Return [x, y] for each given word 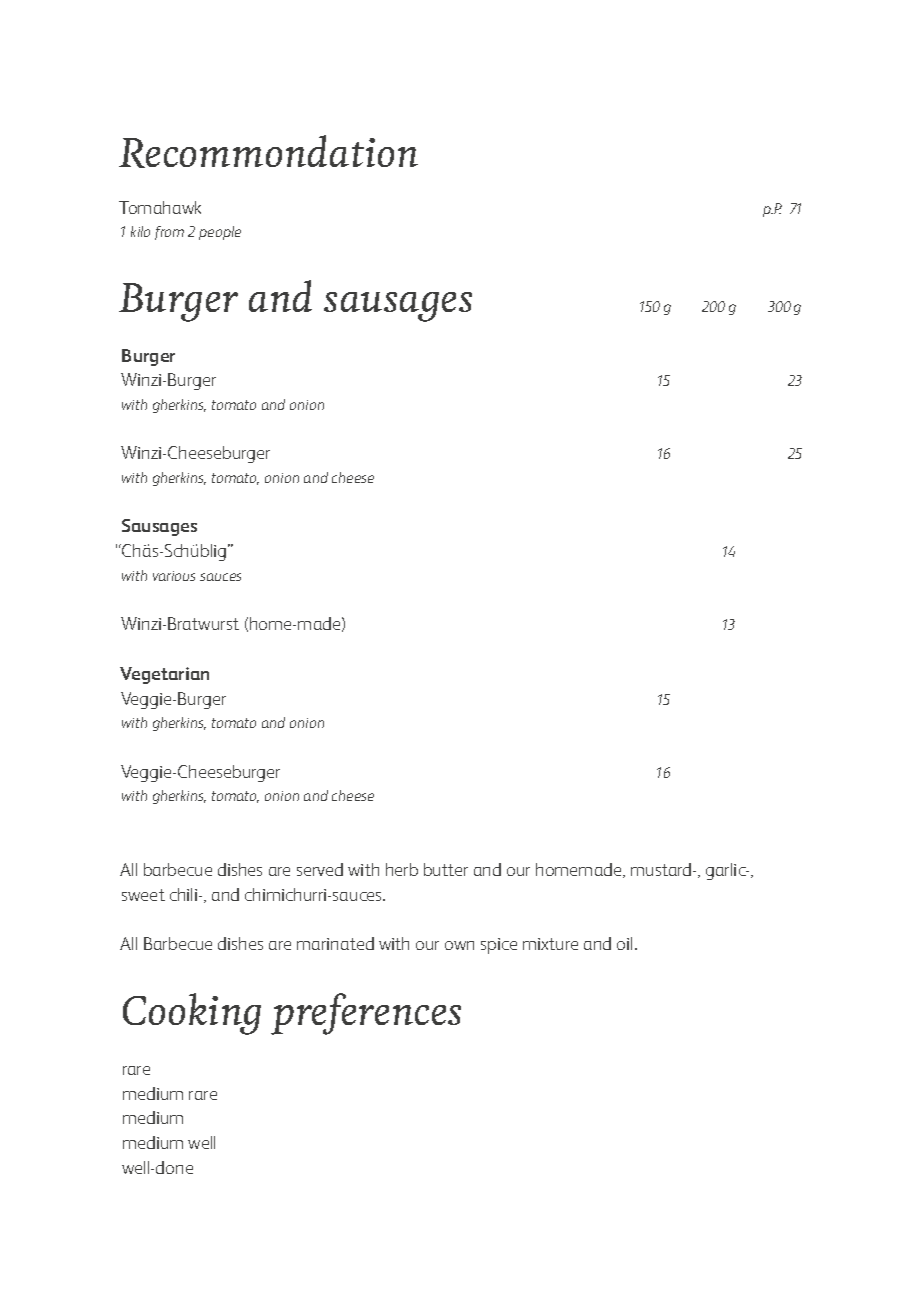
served [320, 869]
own [459, 945]
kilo [140, 231]
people [220, 233]
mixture [550, 944]
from [169, 233]
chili [185, 894]
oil [624, 943]
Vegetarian [164, 675]
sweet [143, 895]
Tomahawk [160, 207]
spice [499, 946]
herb [402, 869]
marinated [335, 943]
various [174, 576]
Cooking [192, 1014]
